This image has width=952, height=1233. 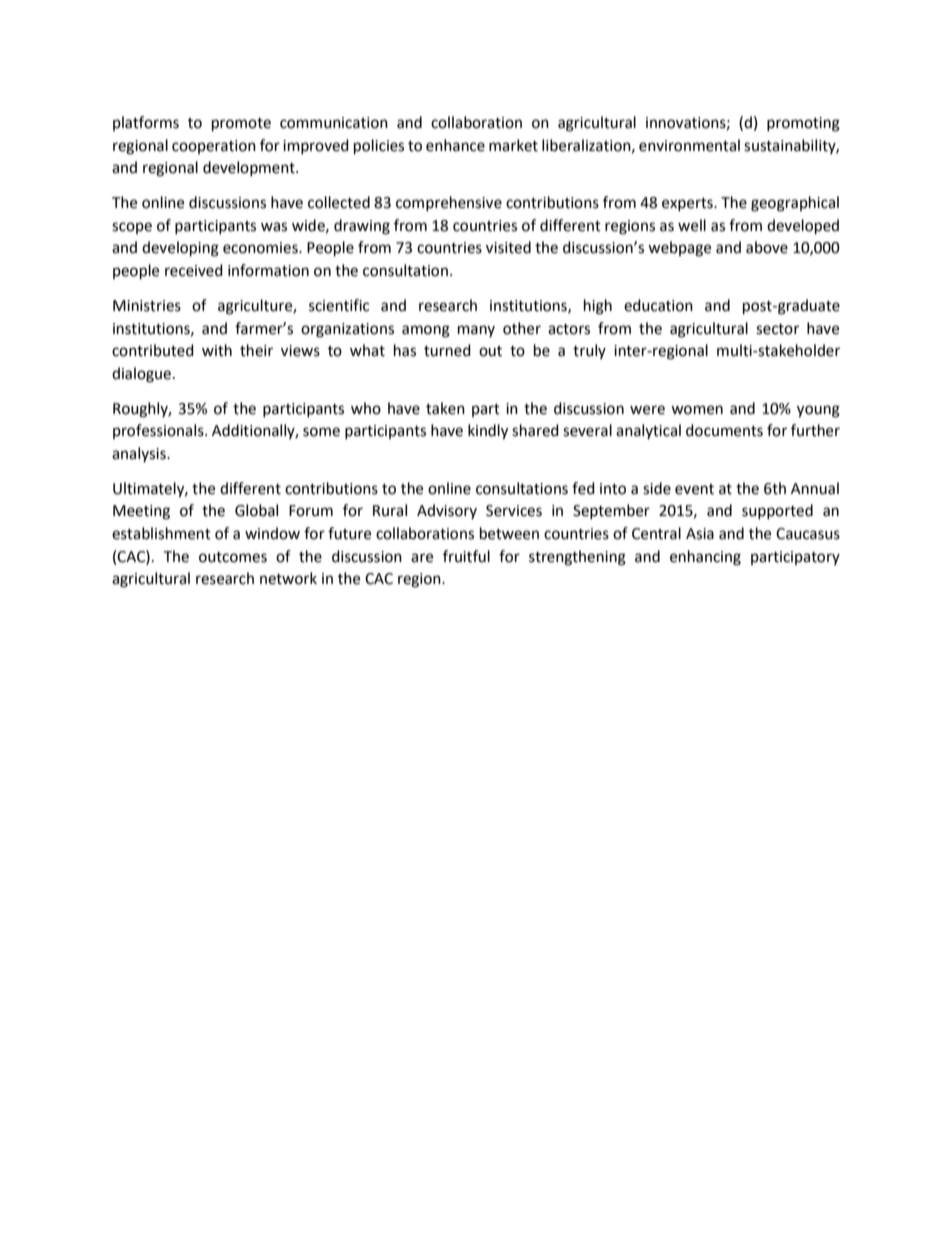 What do you see at coordinates (508, 247) in the image?
I see `visited` at bounding box center [508, 247].
